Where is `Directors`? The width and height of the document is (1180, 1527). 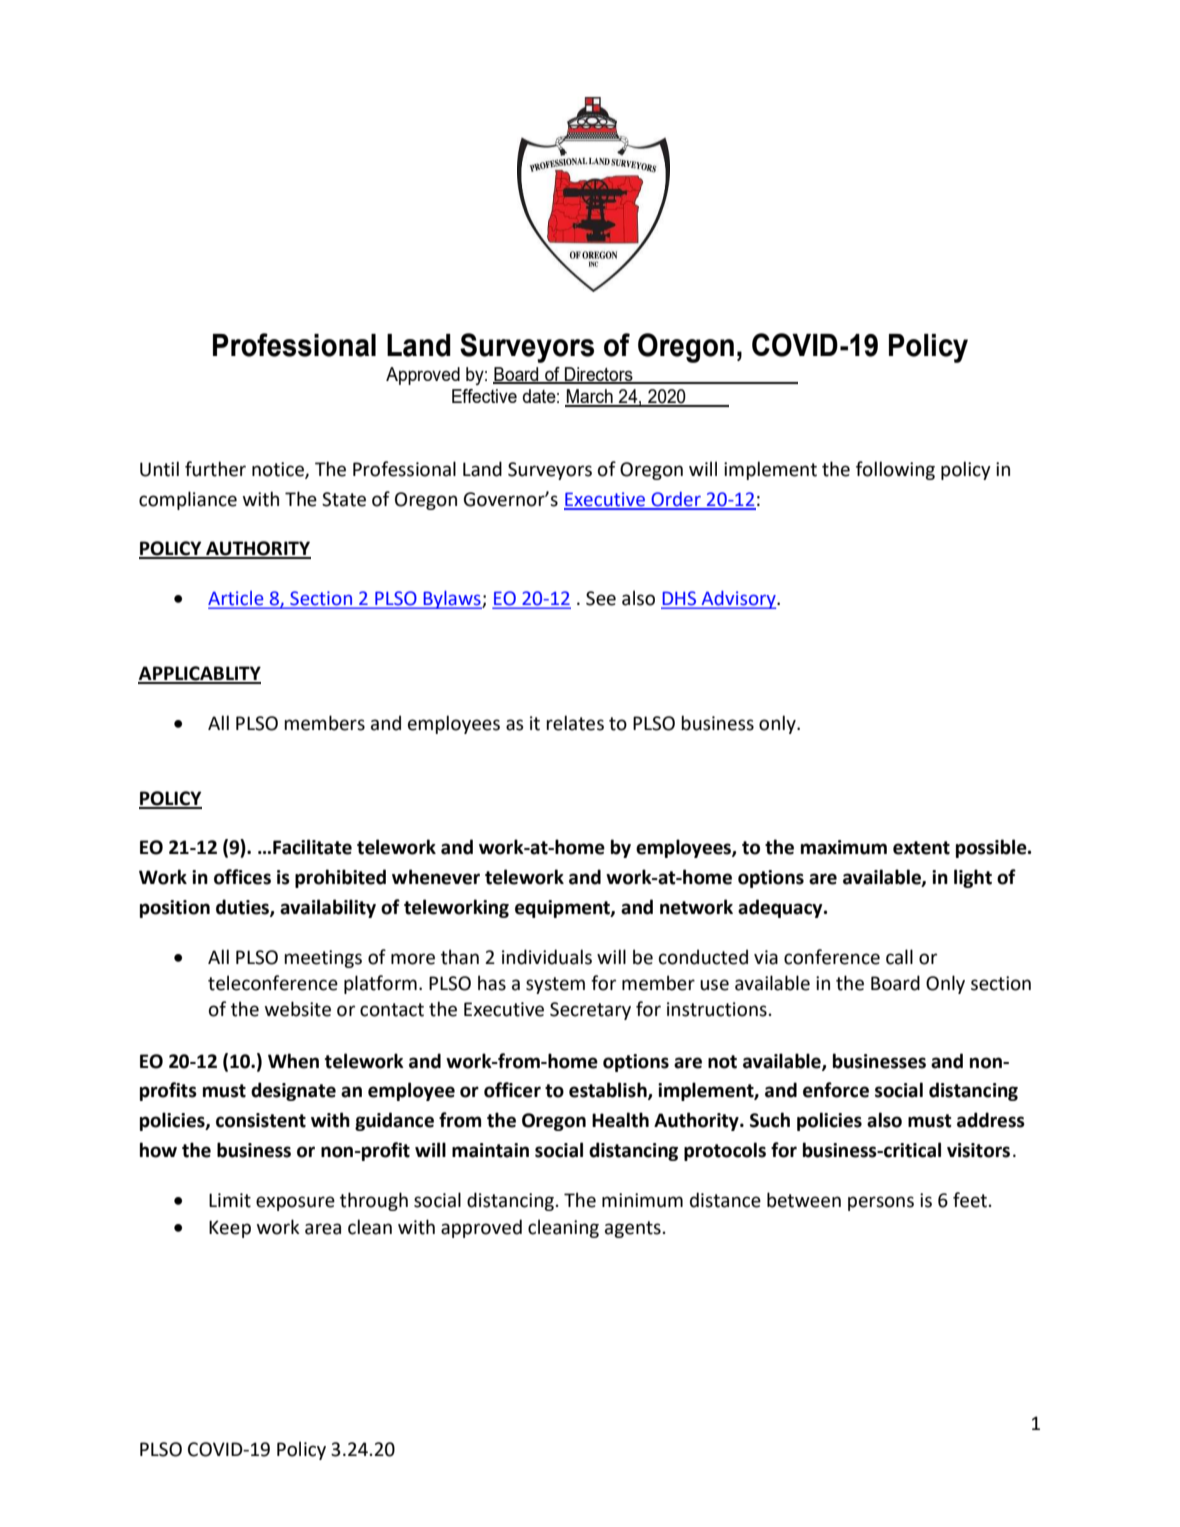 Directors is located at coordinates (599, 375).
